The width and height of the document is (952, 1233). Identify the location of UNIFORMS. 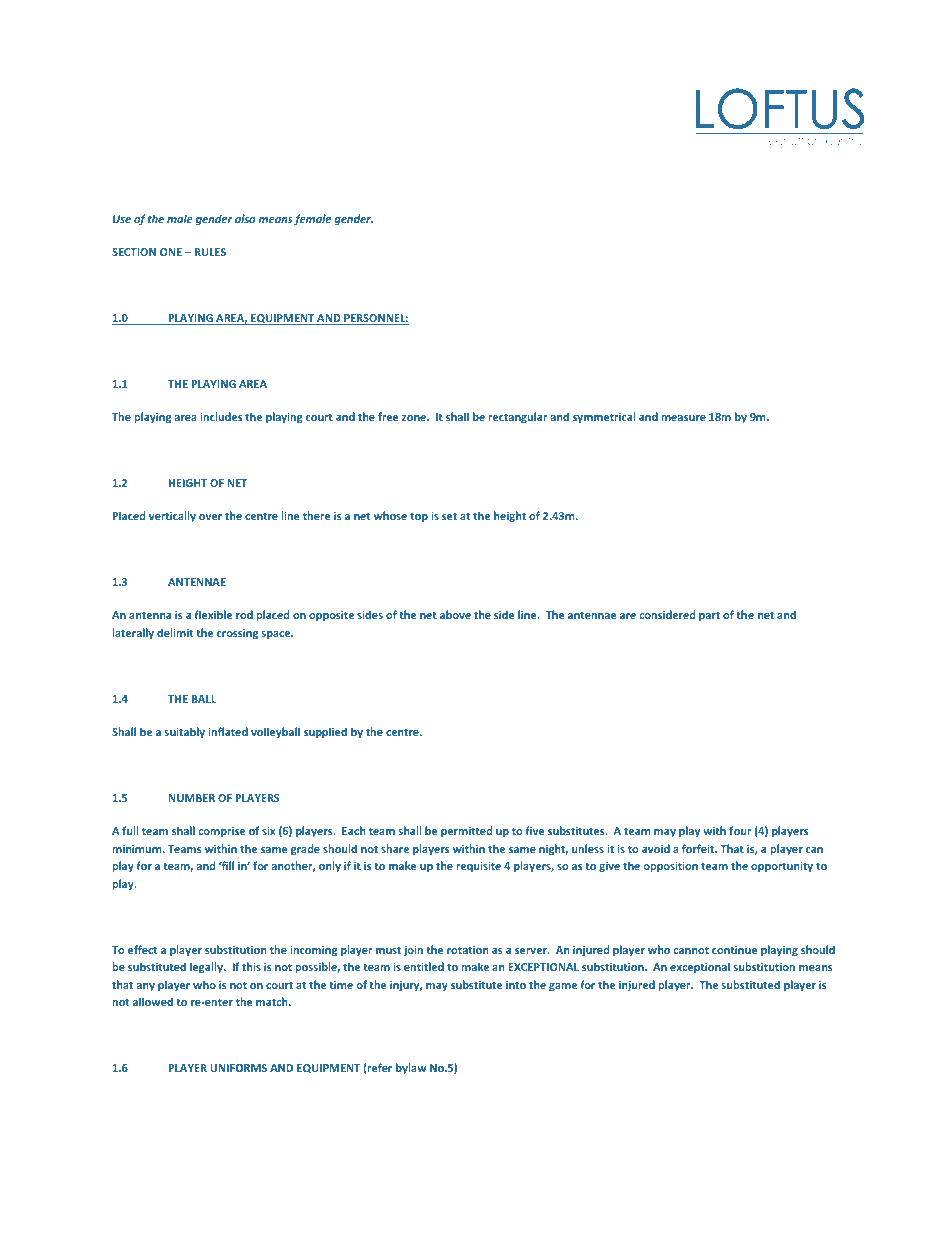
(238, 1068).
